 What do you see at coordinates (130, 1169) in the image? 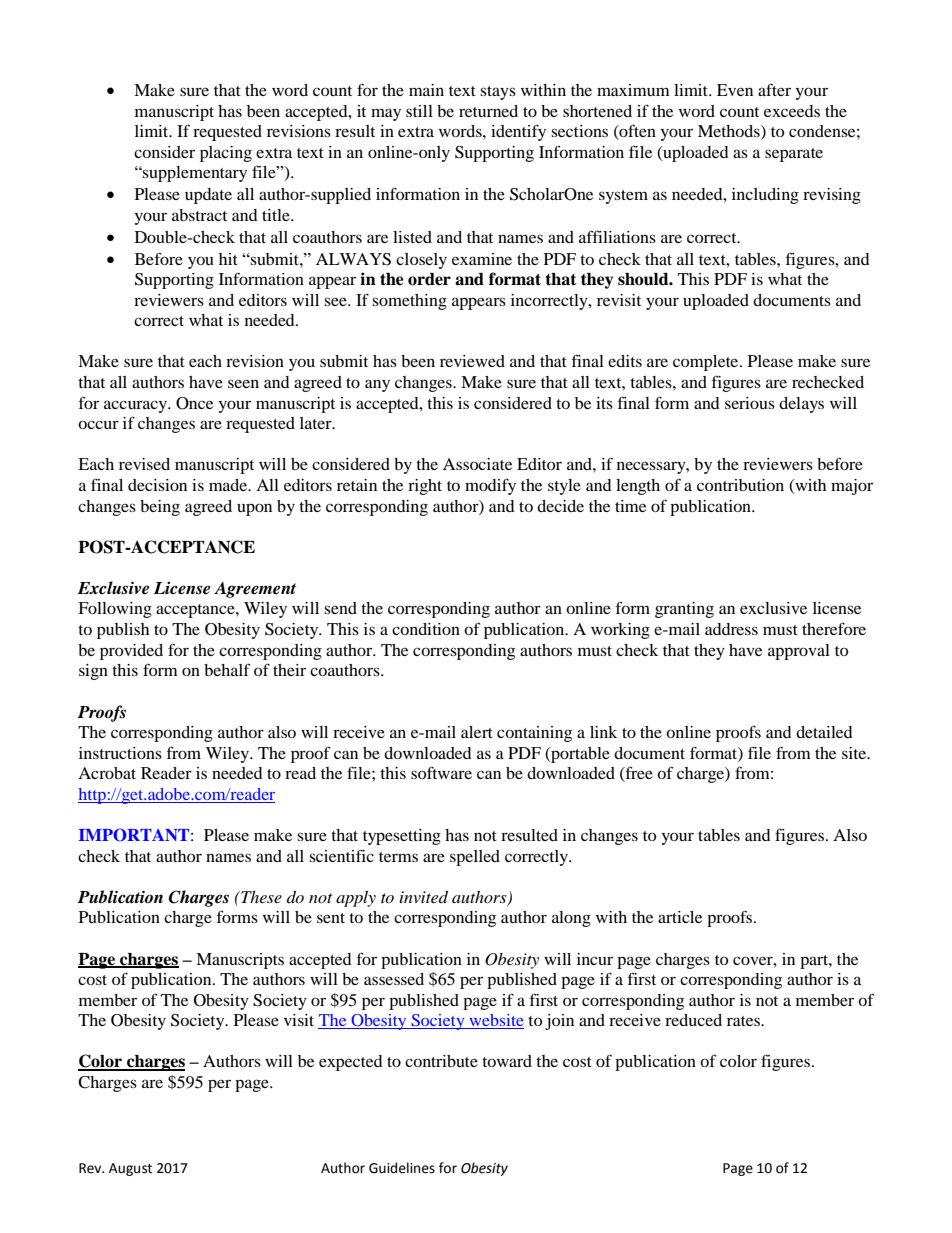
I see `August` at bounding box center [130, 1169].
